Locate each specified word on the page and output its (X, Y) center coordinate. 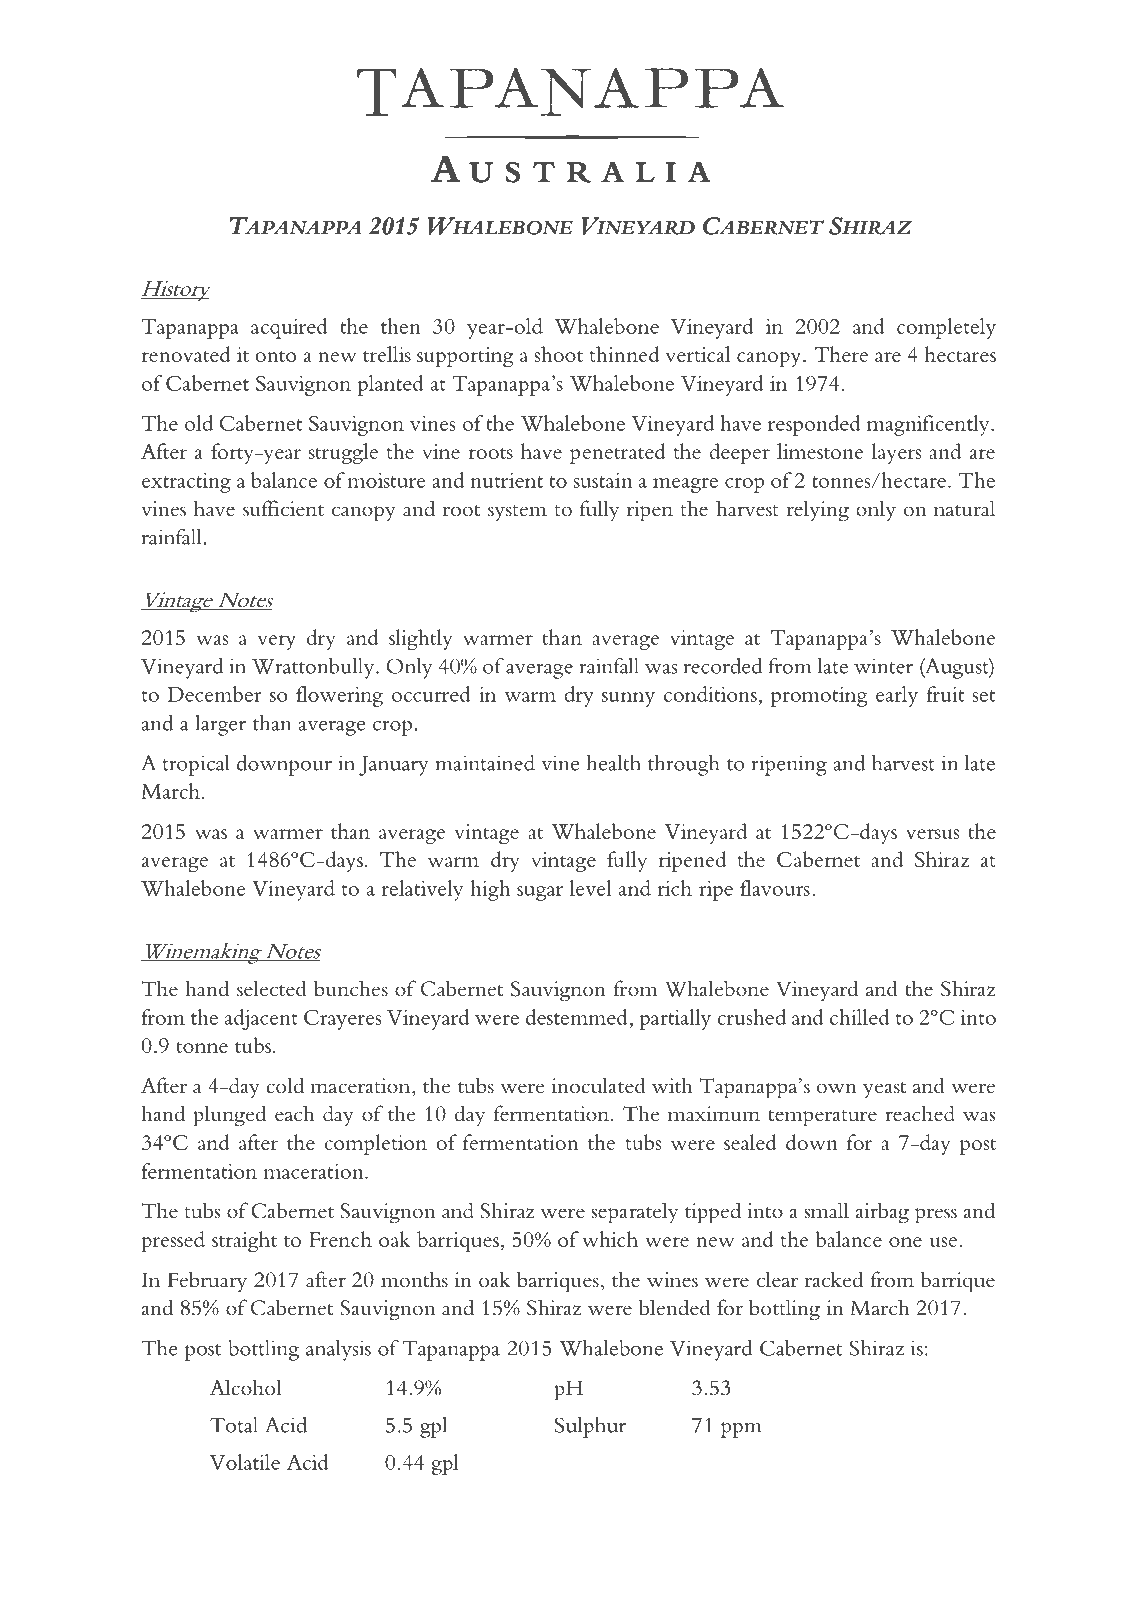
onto (275, 356)
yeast (884, 1090)
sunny (628, 699)
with (672, 1085)
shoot (559, 354)
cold (285, 1085)
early (897, 696)
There (841, 354)
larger (220, 725)
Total (234, 1425)
